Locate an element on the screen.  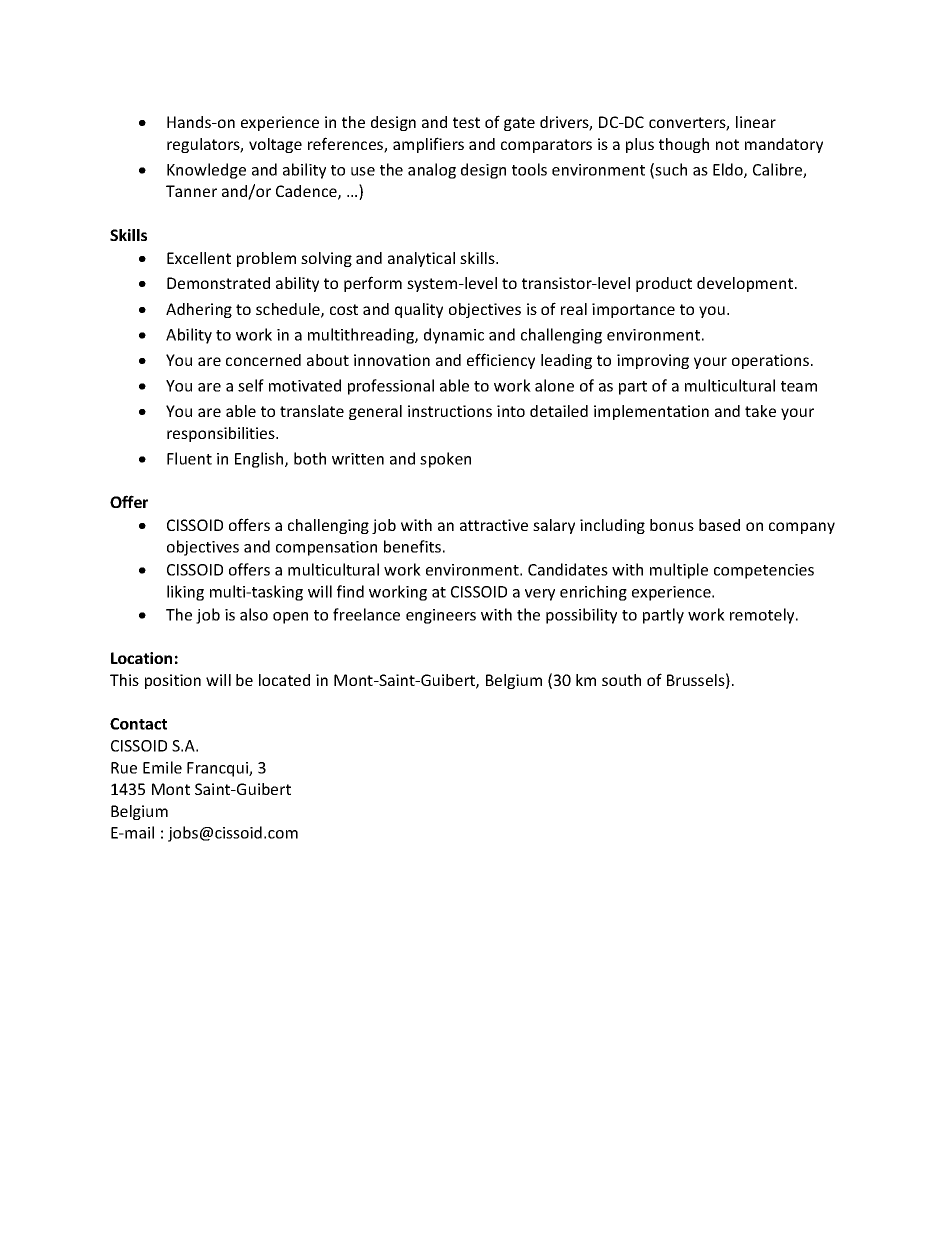
responsibilities is located at coordinates (222, 434).
